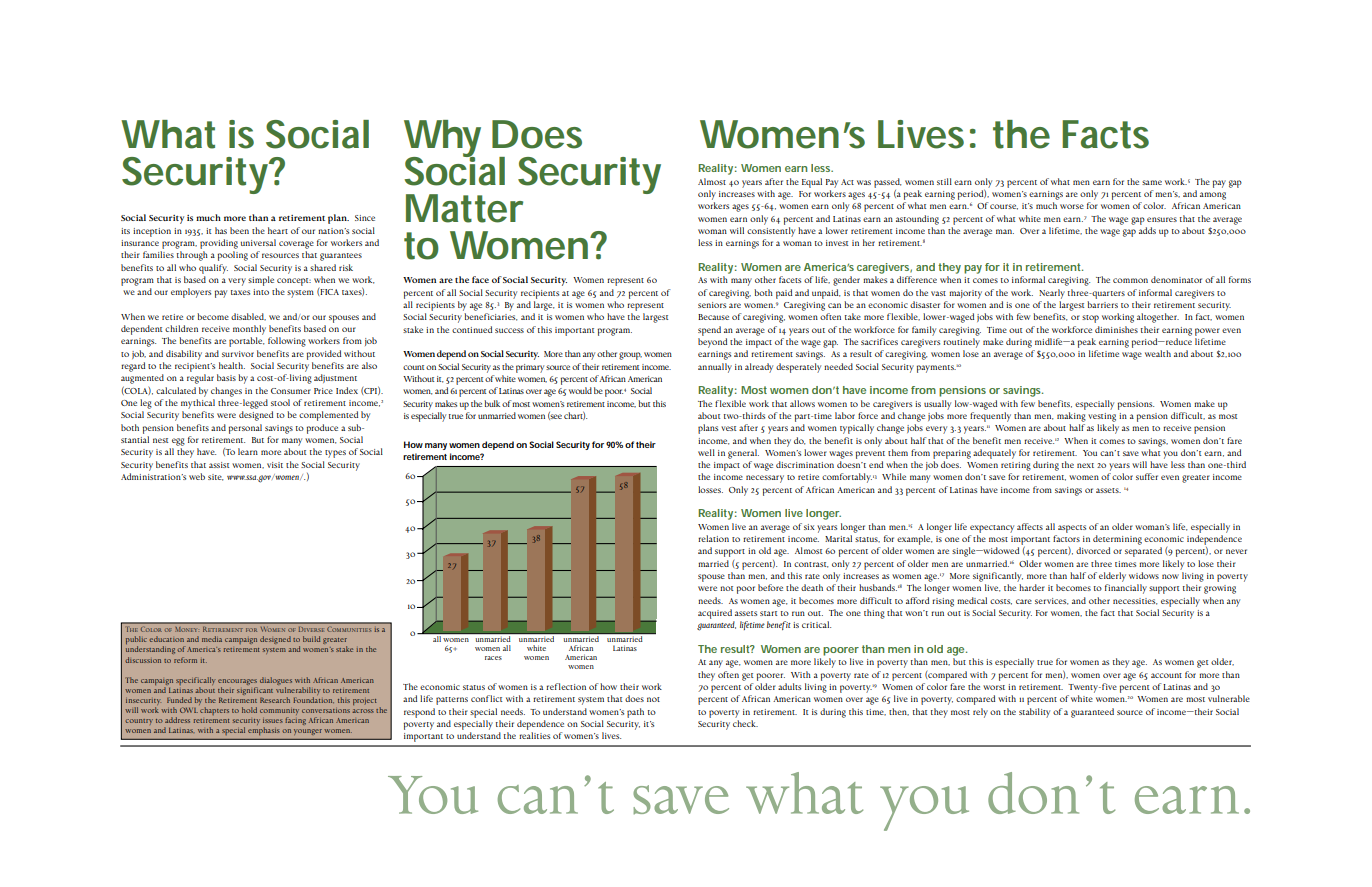 This page has width=1372, height=887. What do you see at coordinates (442, 139) in the page?
I see `Why` at bounding box center [442, 139].
